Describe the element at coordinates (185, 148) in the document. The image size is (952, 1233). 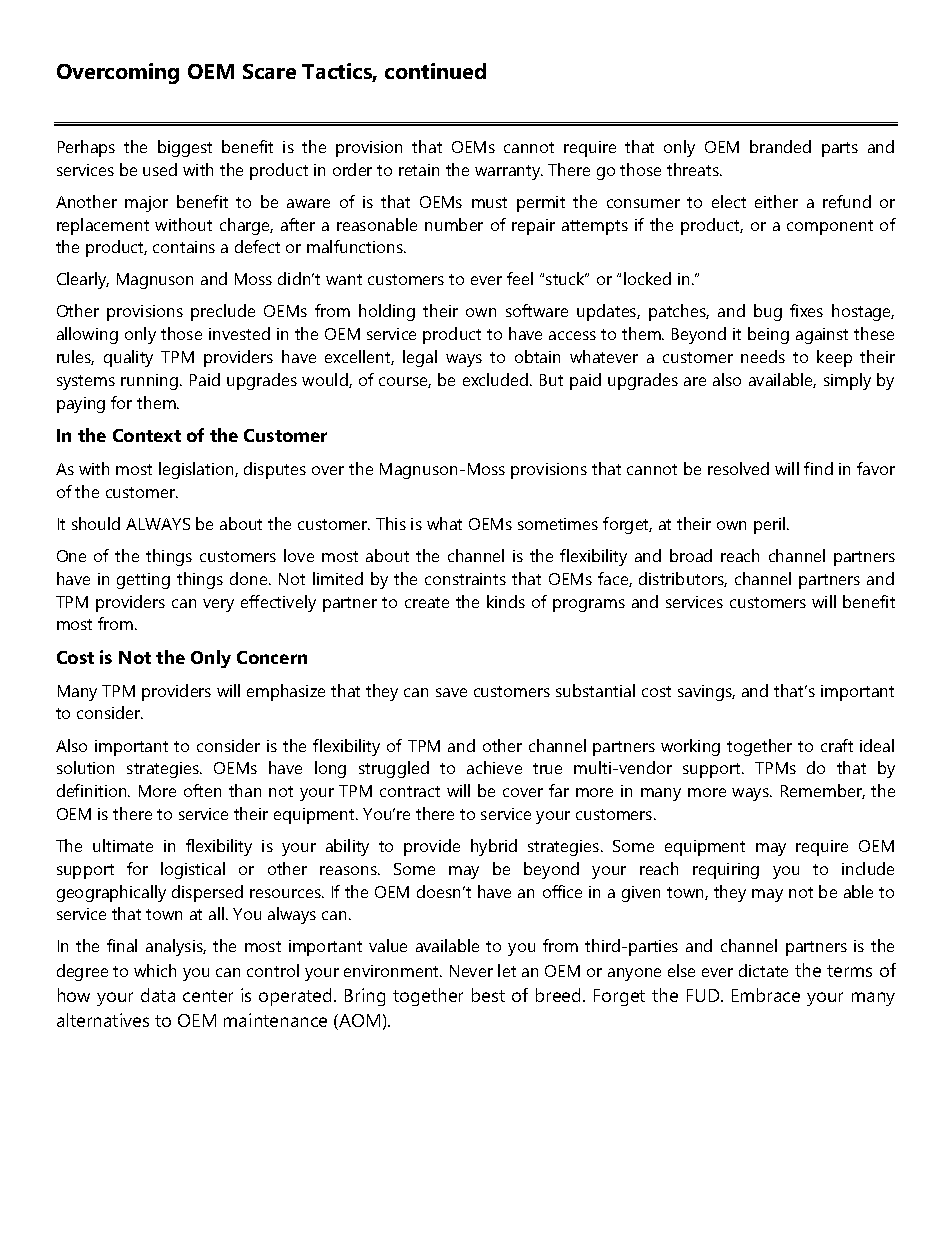
I see `biggest` at that location.
